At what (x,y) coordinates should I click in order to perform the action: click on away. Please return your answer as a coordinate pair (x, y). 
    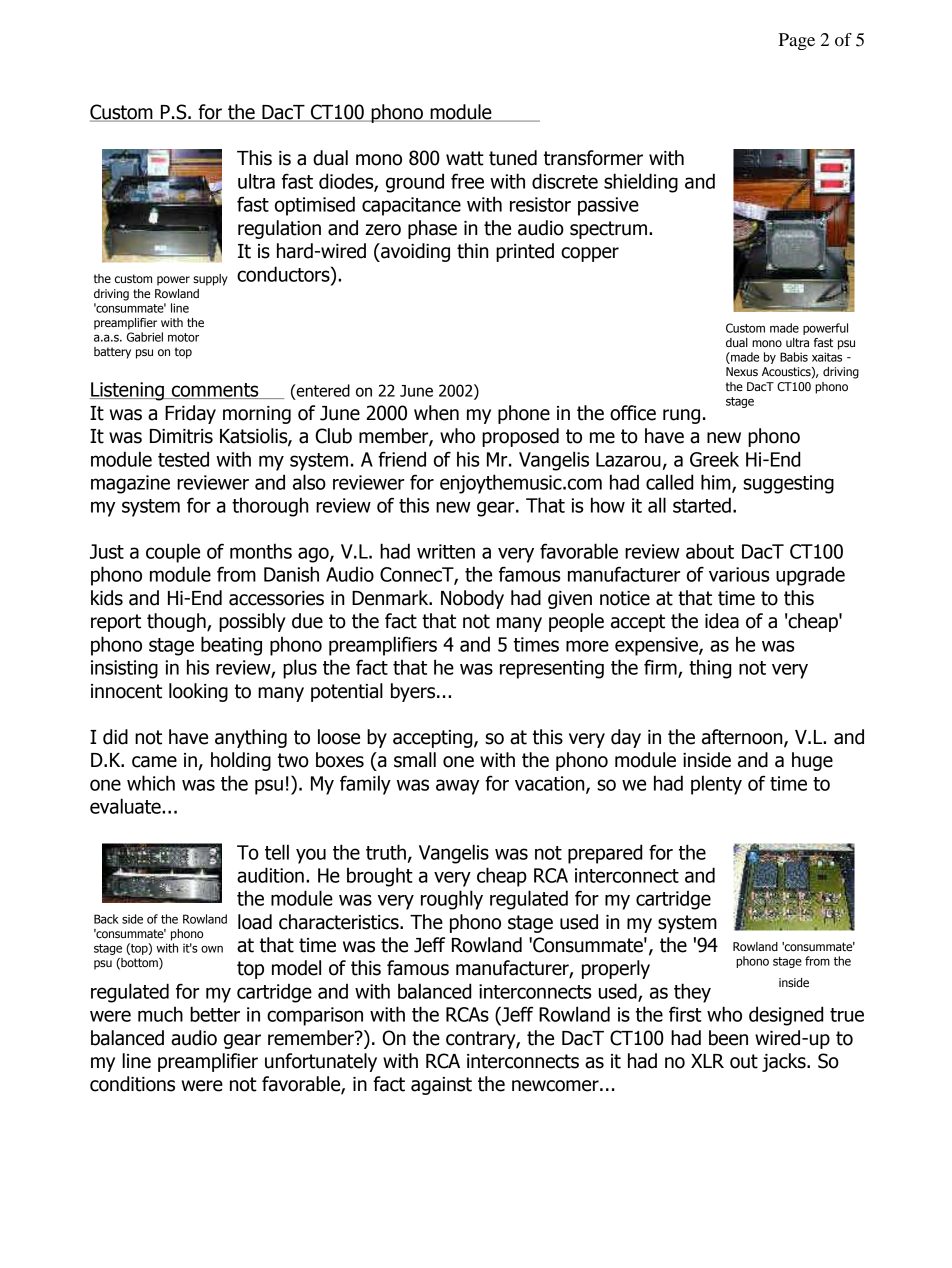
    Looking at the image, I should click on (457, 787).
